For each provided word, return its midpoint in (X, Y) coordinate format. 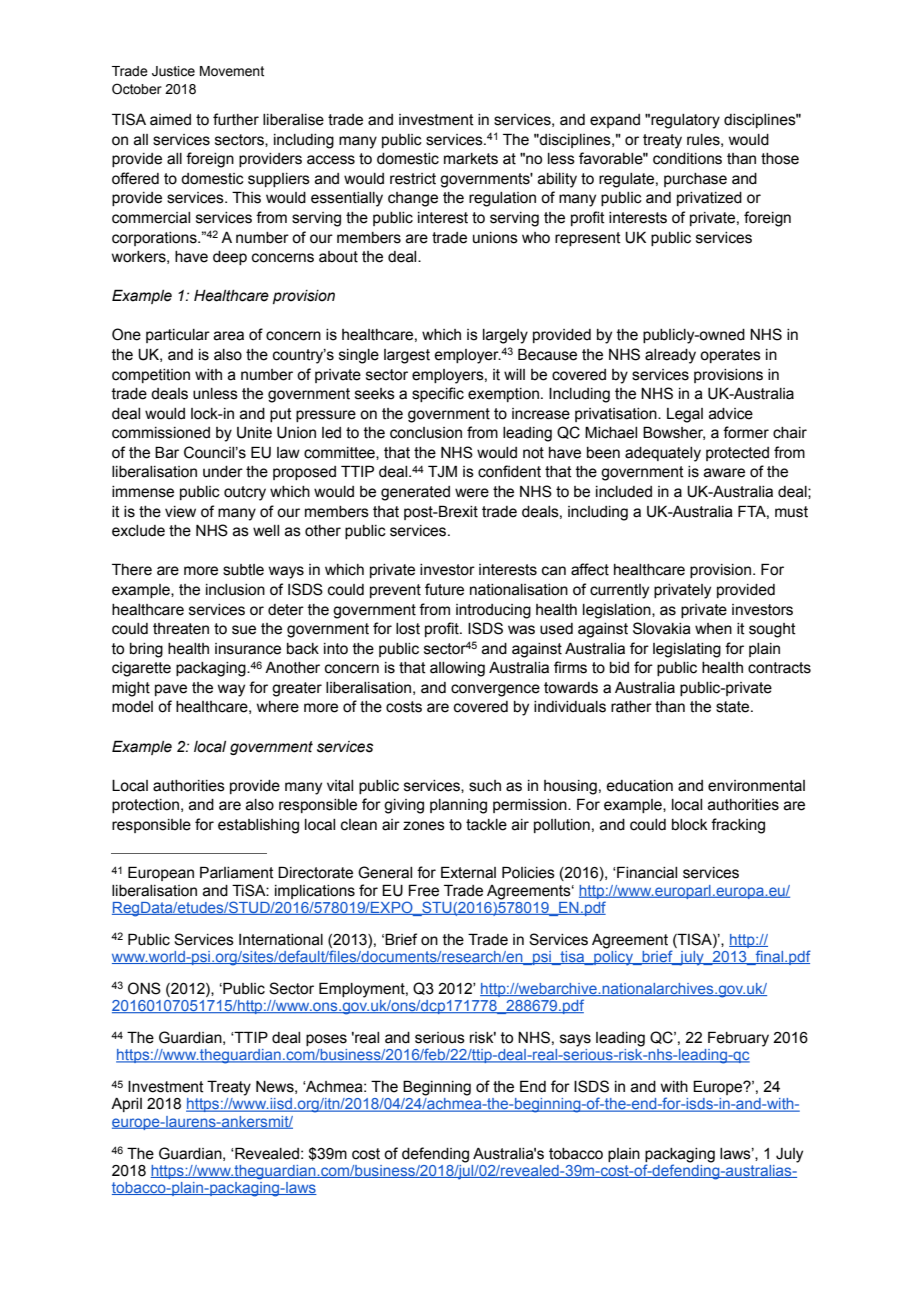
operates (730, 356)
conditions (687, 159)
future (444, 589)
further (236, 119)
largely (505, 336)
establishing (258, 826)
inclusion (235, 590)
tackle (486, 825)
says (575, 1040)
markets (471, 159)
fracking (738, 826)
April (126, 1105)
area (229, 336)
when (713, 629)
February (738, 1039)
